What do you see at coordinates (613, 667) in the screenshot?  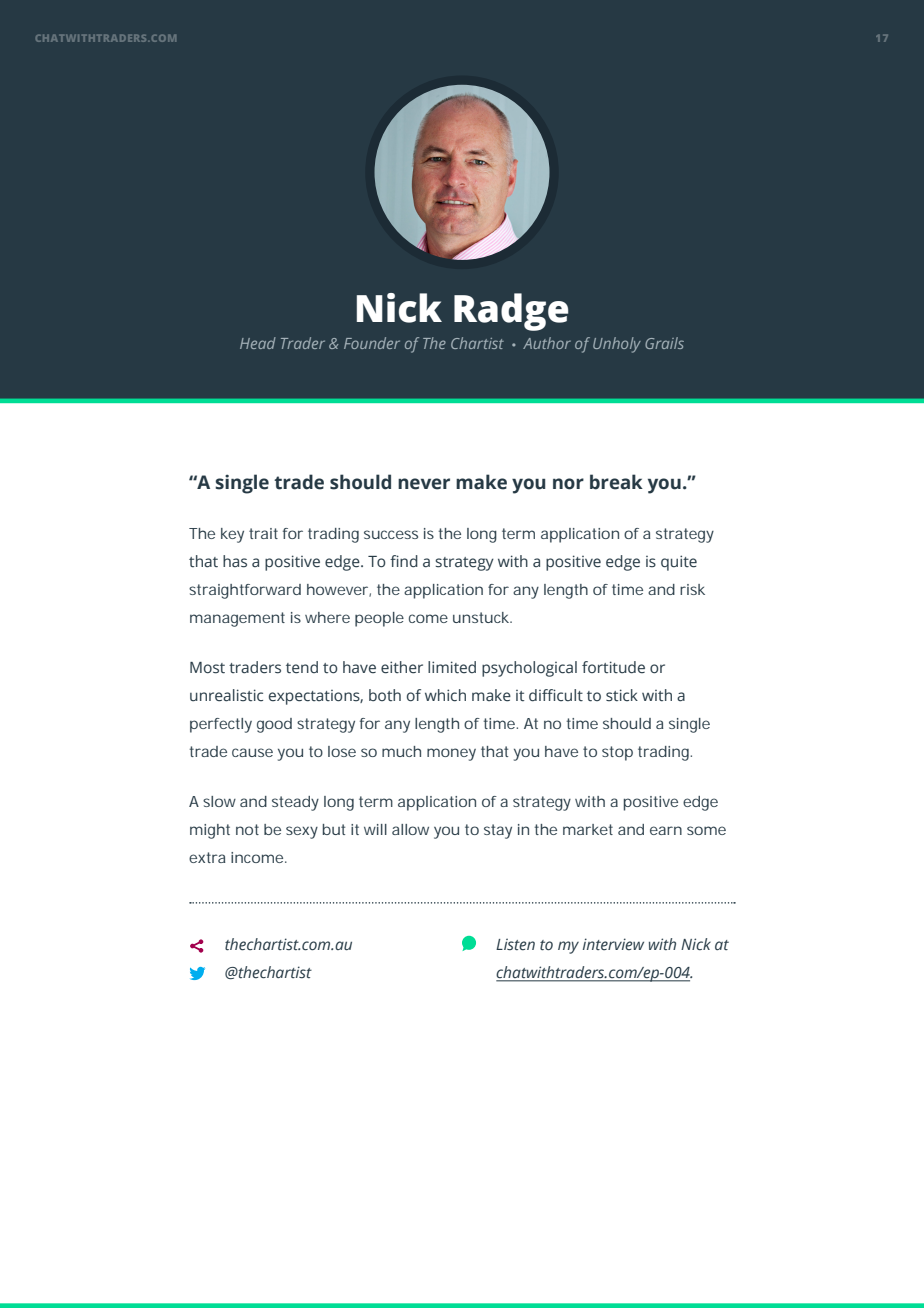 I see `fortitude` at bounding box center [613, 667].
